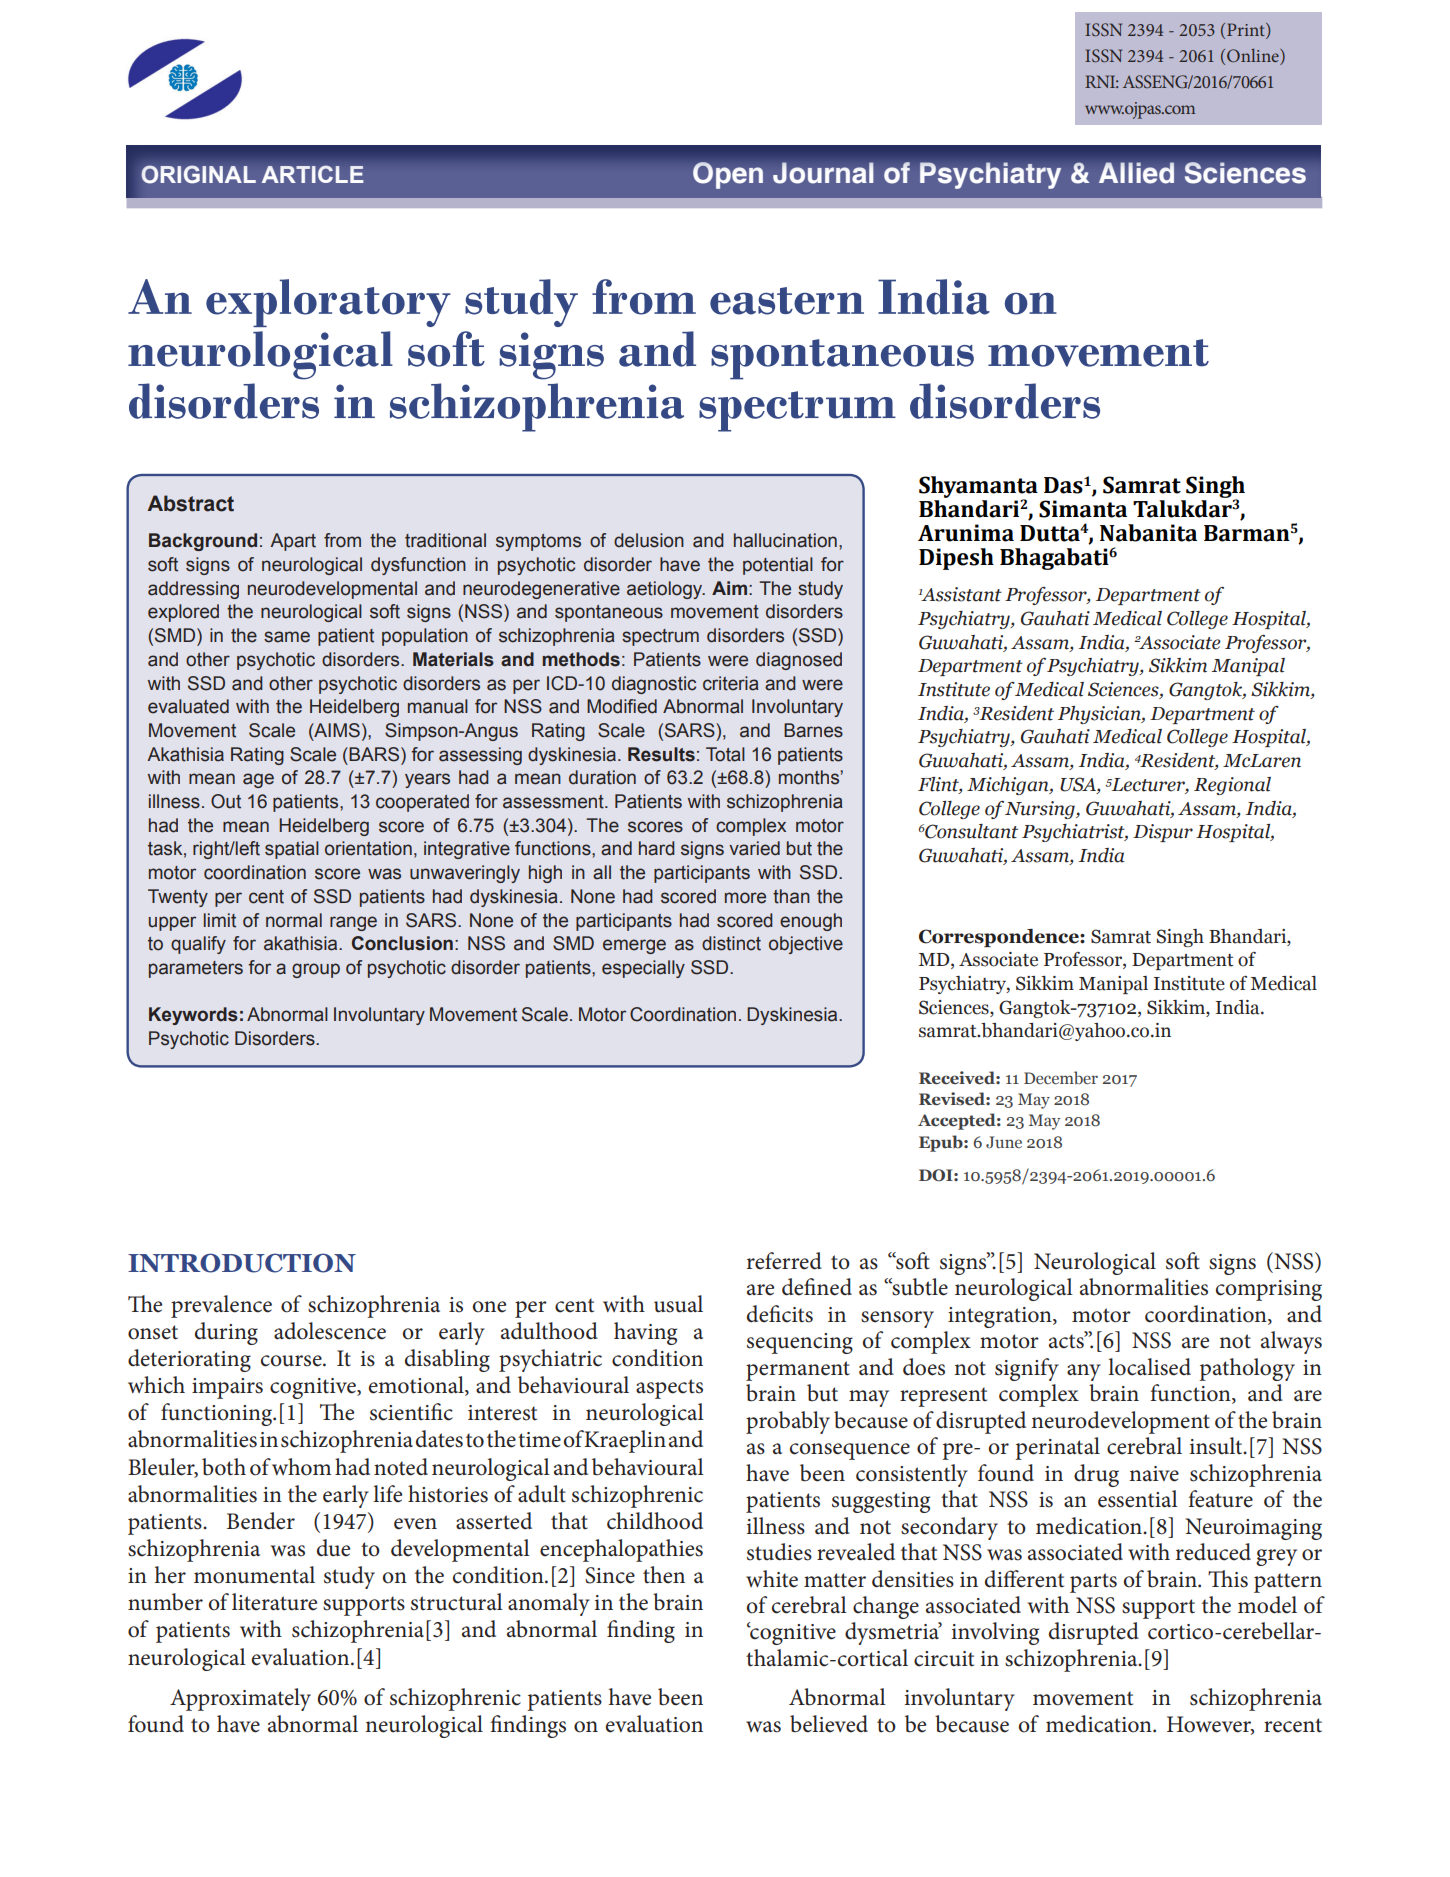 The height and width of the screenshot is (1877, 1450). What do you see at coordinates (666, 590) in the screenshot?
I see `aetiology` at bounding box center [666, 590].
